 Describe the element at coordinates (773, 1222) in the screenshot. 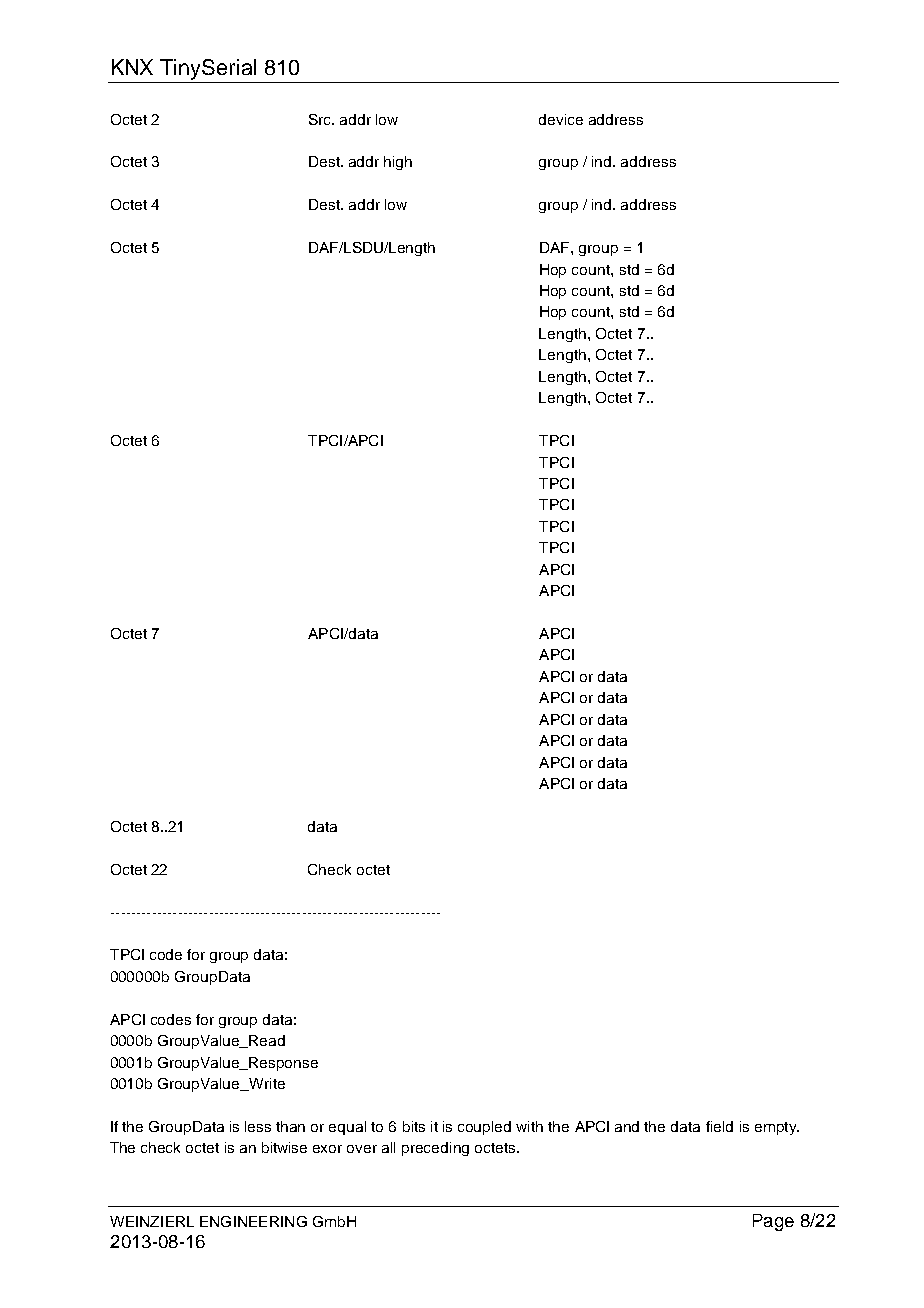

I see `Page` at that location.
